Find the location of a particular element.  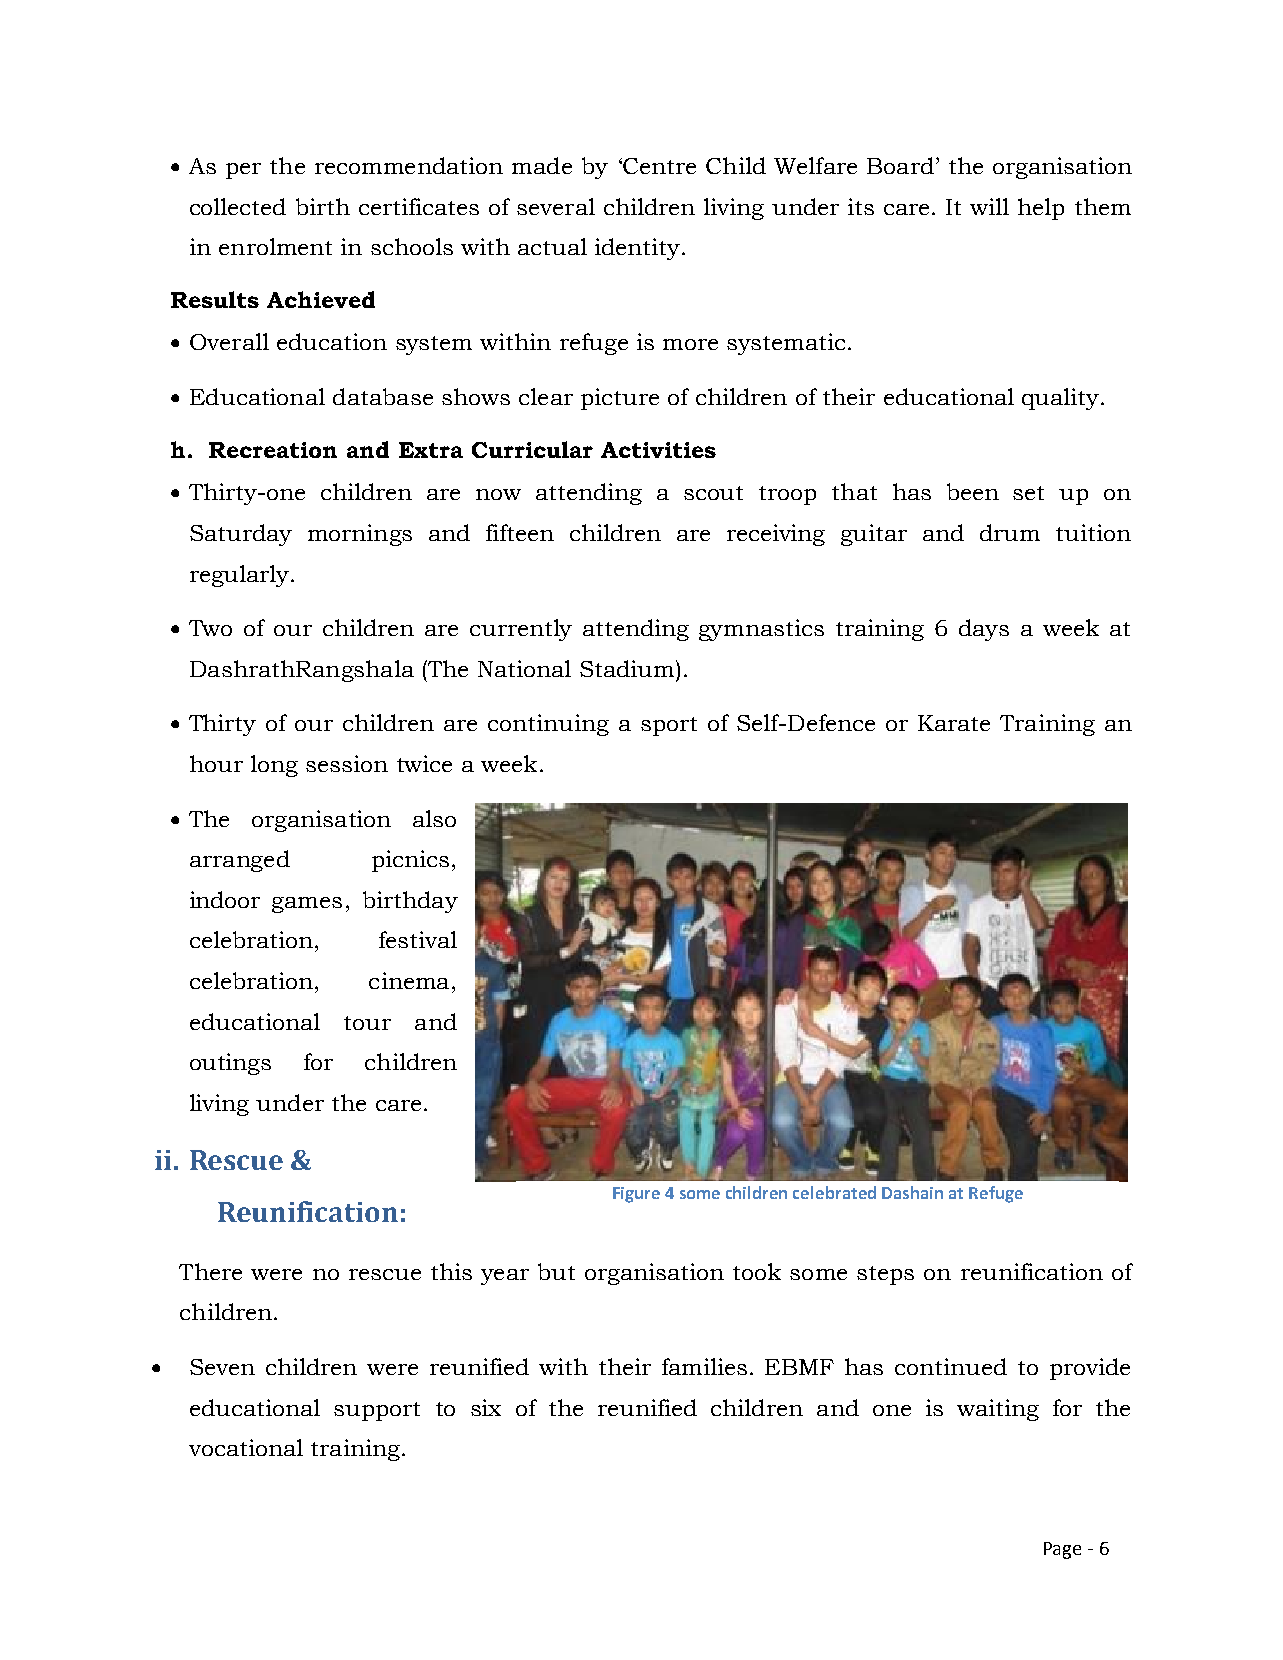

games is located at coordinates (307, 905).
